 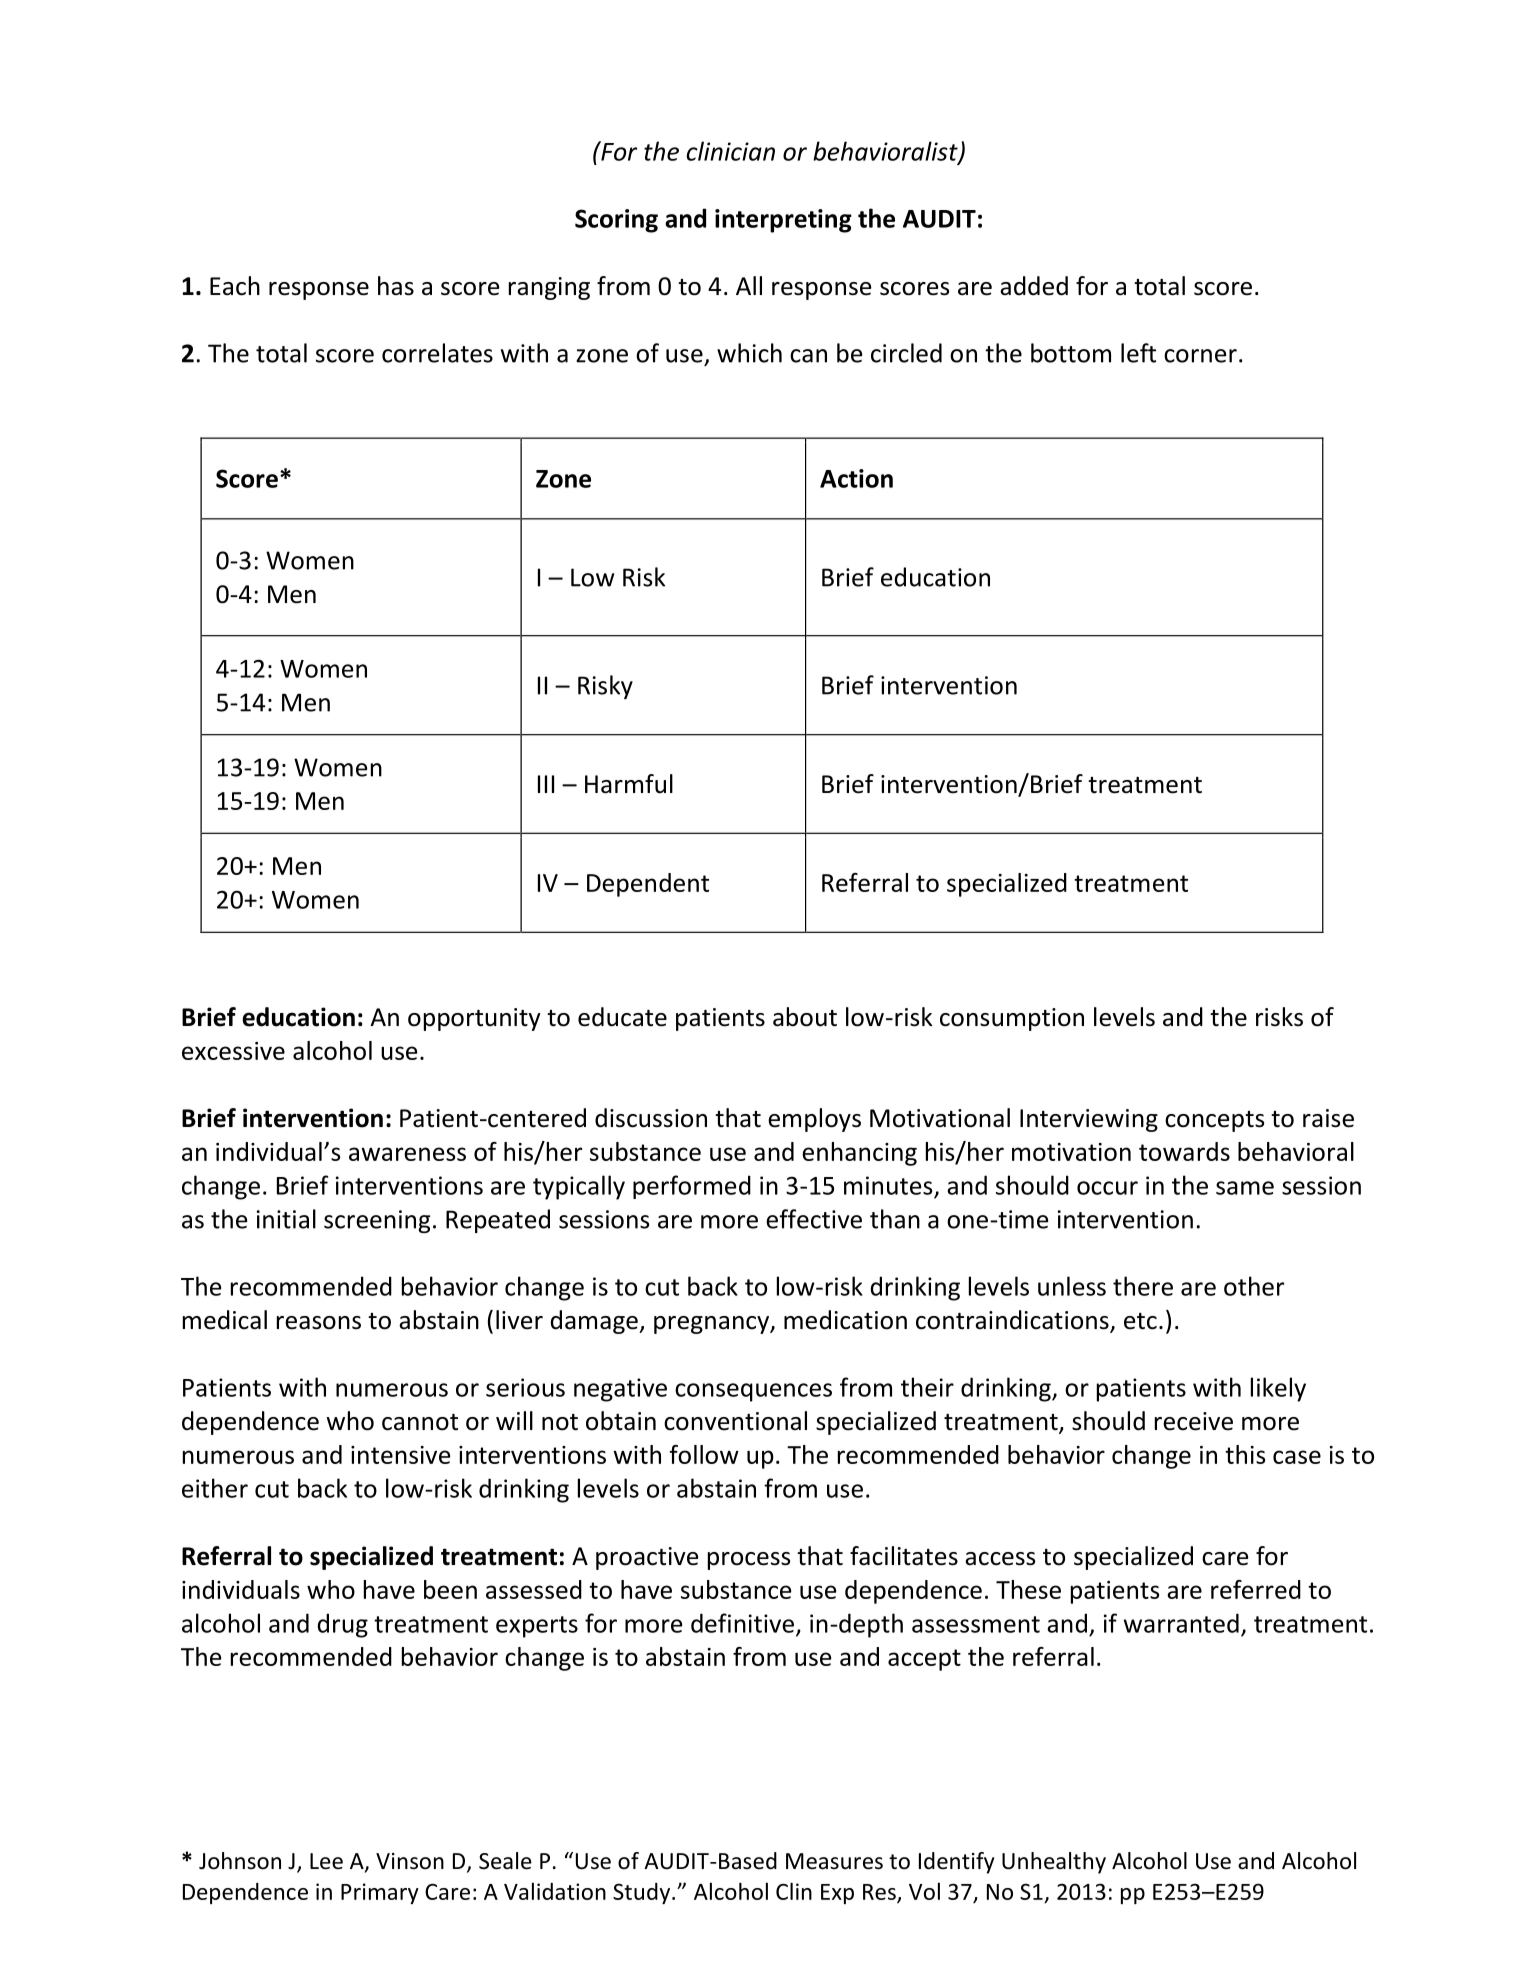 I want to click on corner, so click(x=1200, y=356).
